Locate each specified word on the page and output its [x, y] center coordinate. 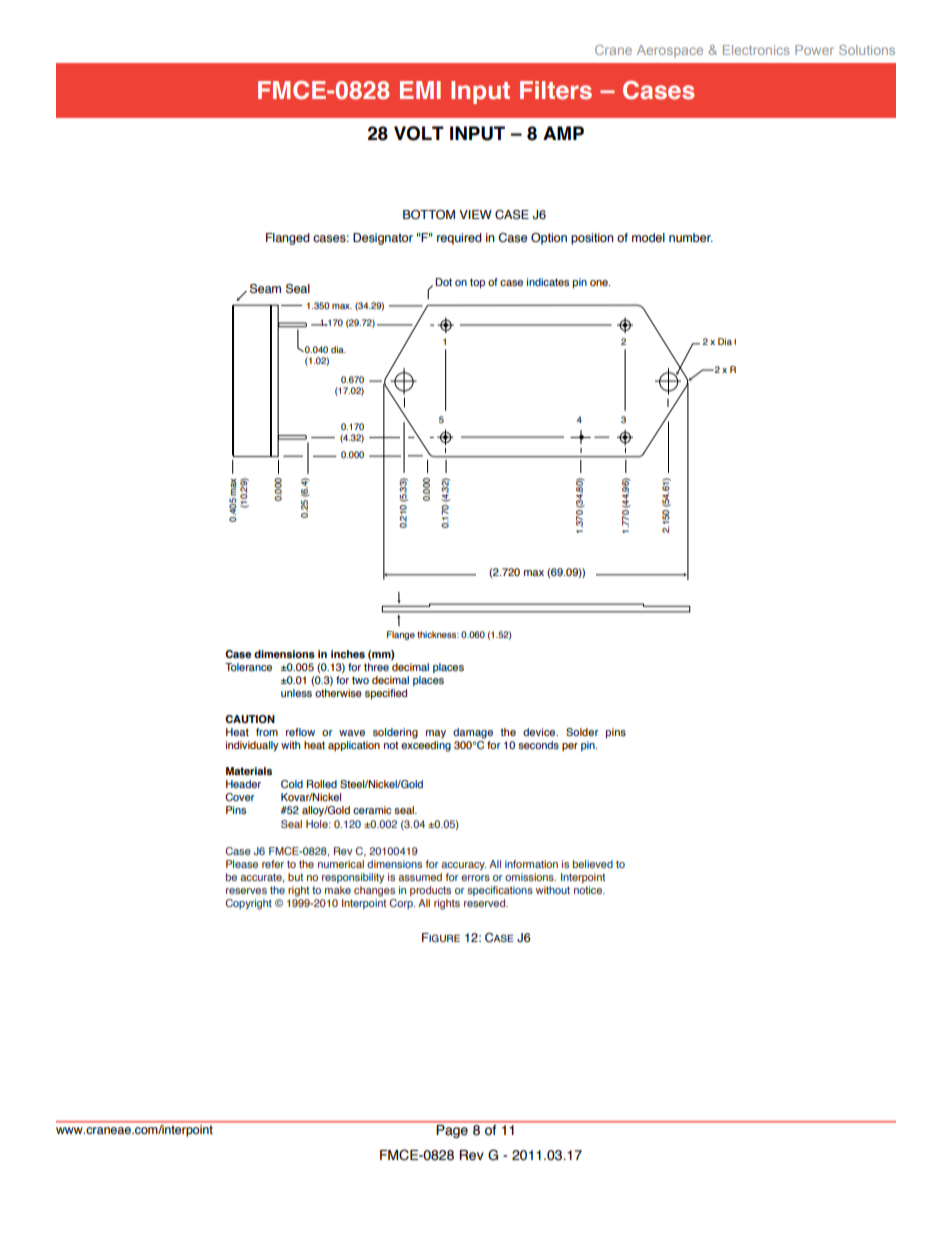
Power [814, 50]
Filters [556, 90]
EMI [420, 90]
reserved [486, 903]
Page [452, 1131]
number [691, 237]
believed [593, 864]
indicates [548, 282]
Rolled [322, 784]
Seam [265, 289]
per [570, 747]
